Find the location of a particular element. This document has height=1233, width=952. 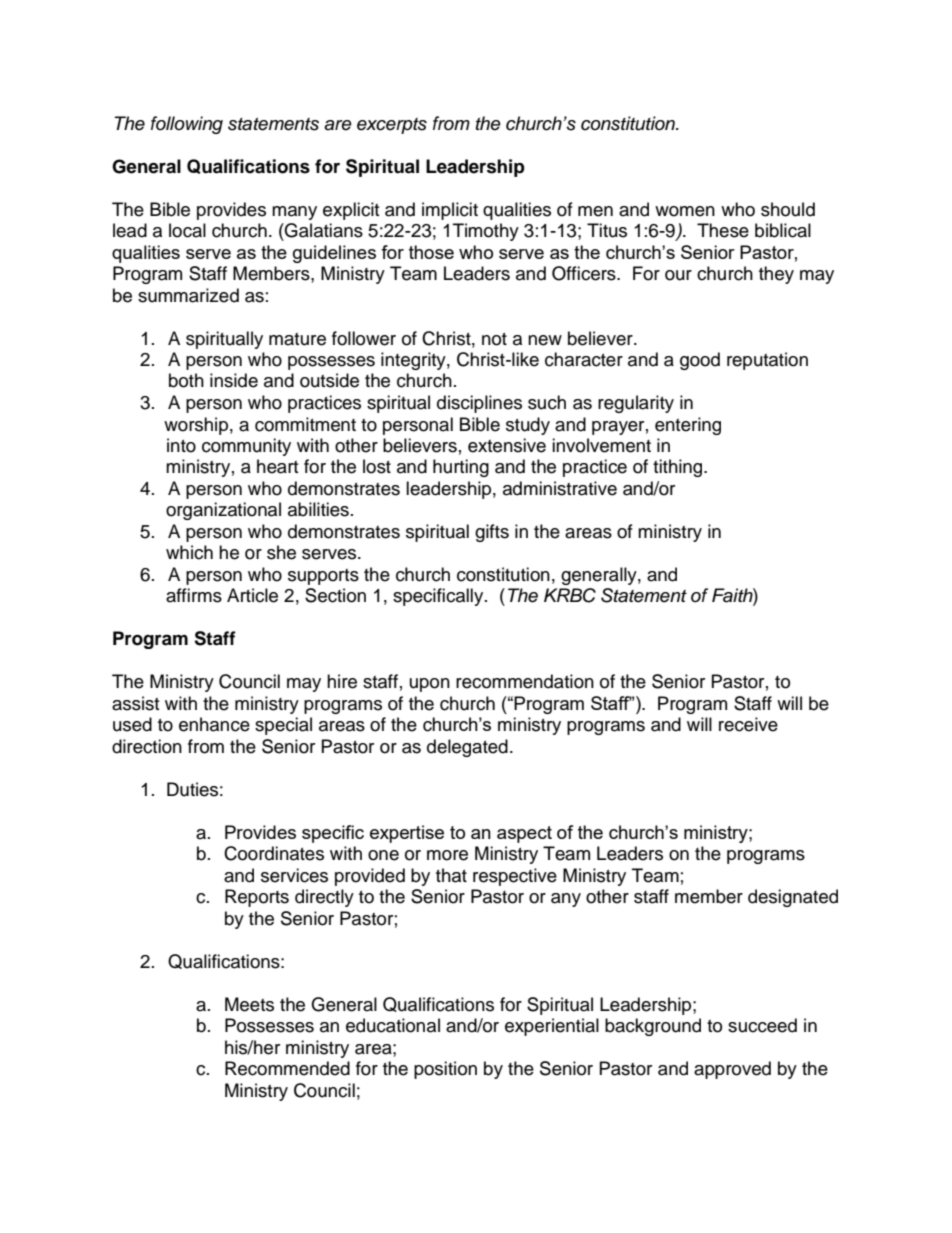

gifts is located at coordinates (492, 533).
